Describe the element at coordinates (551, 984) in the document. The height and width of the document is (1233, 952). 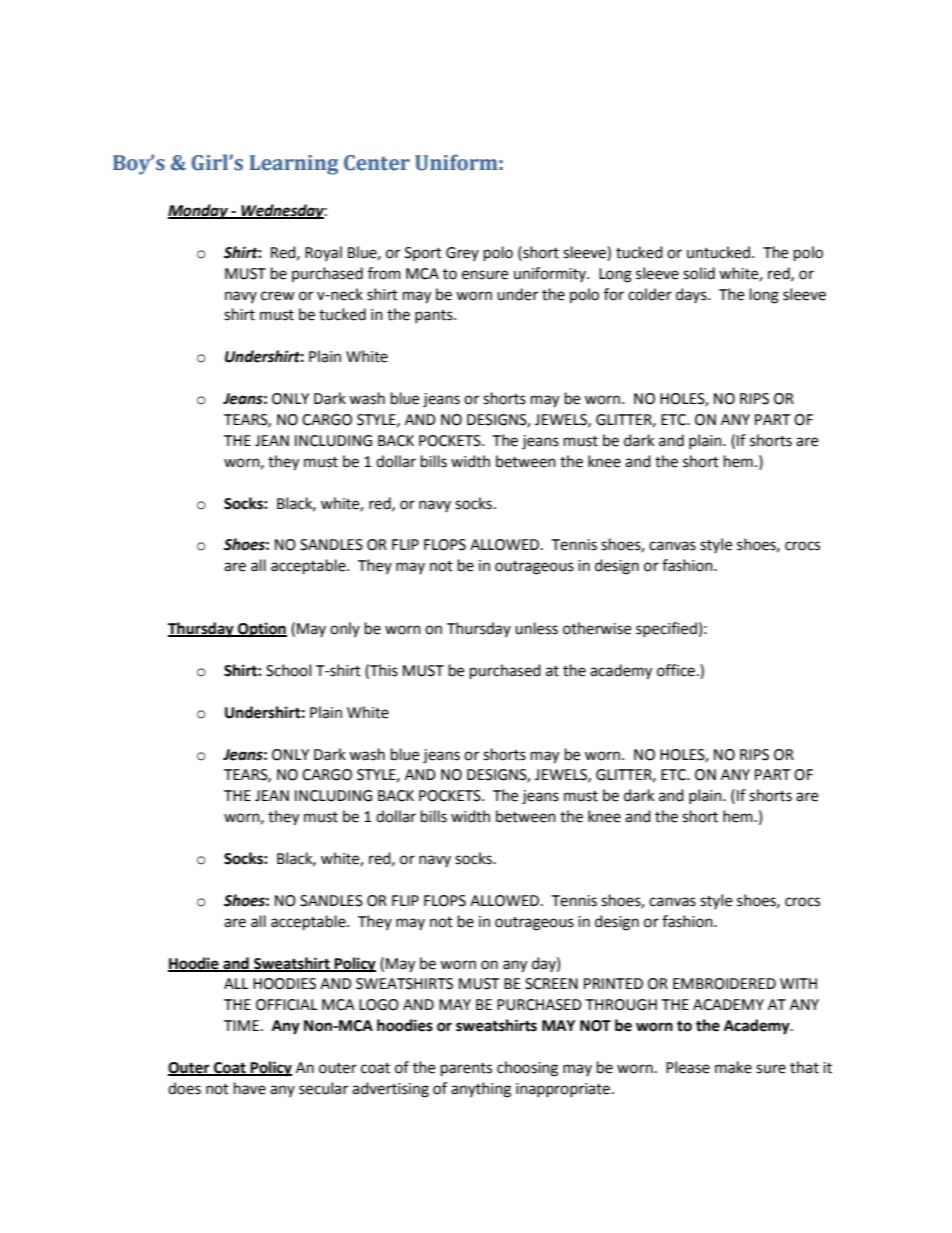
I see `SCREEN` at that location.
